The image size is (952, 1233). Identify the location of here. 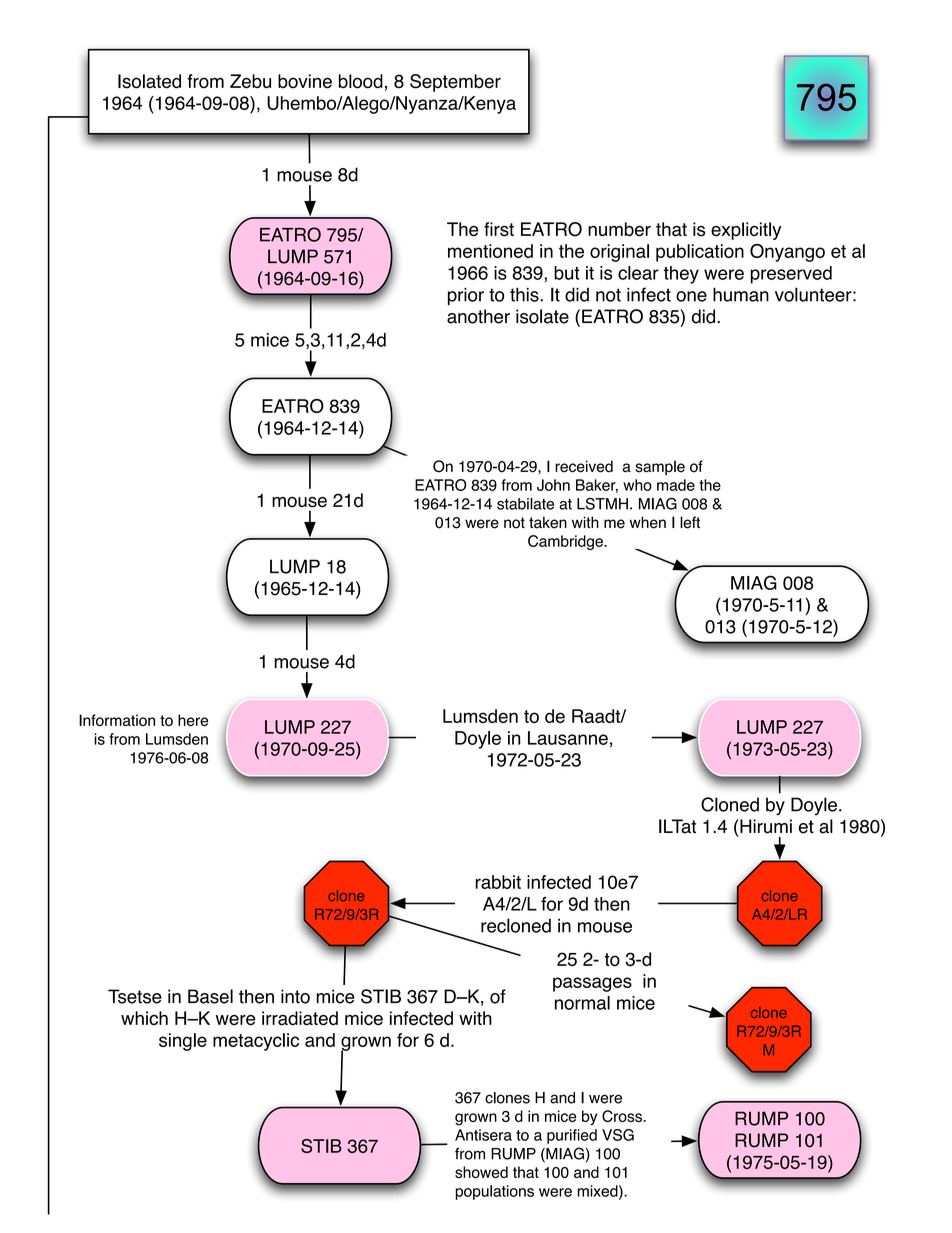
(193, 720).
